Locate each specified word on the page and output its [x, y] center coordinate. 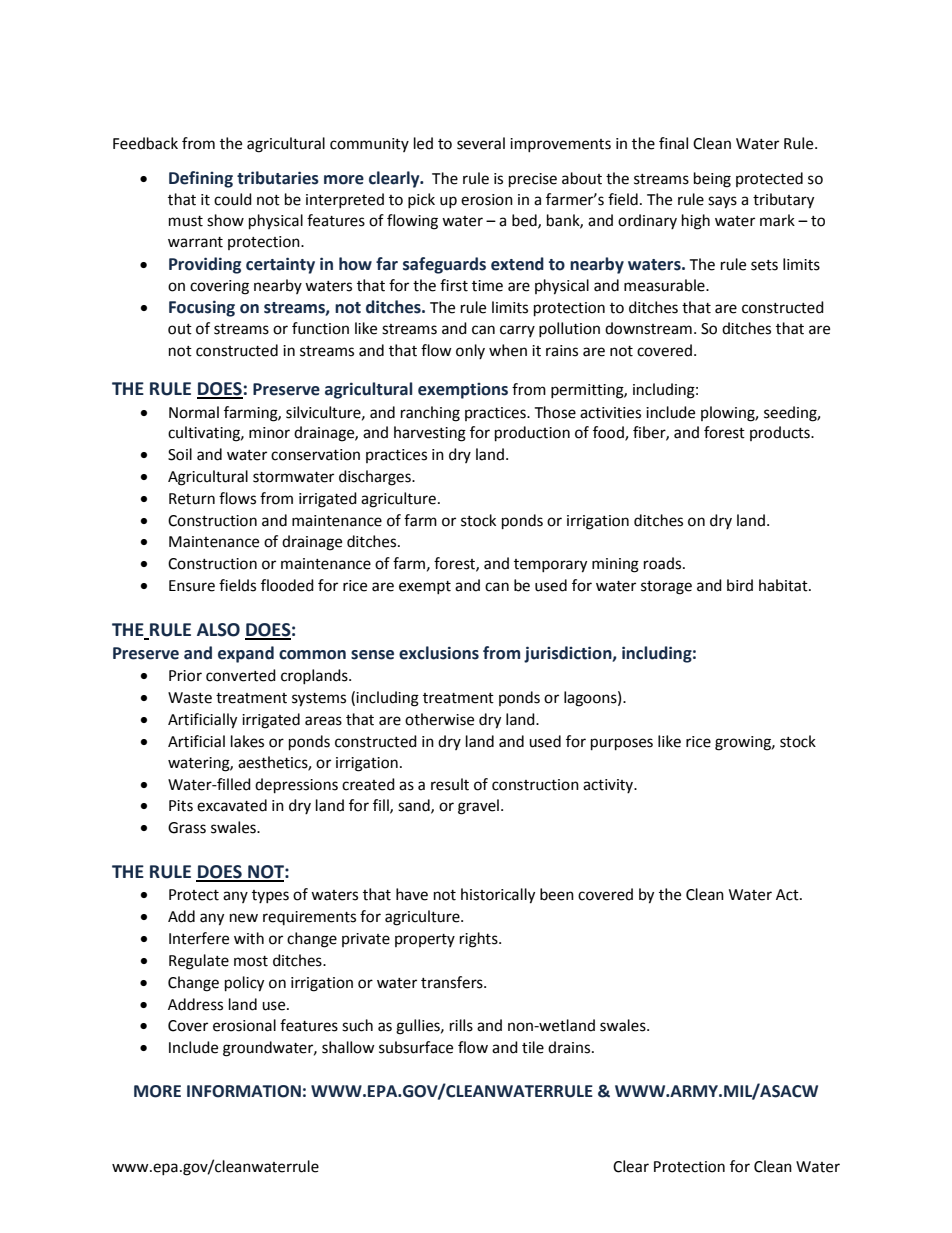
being [712, 180]
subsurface [416, 1047]
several [481, 143]
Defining [201, 179]
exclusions [439, 653]
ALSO [218, 630]
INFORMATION [244, 1091]
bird [740, 585]
